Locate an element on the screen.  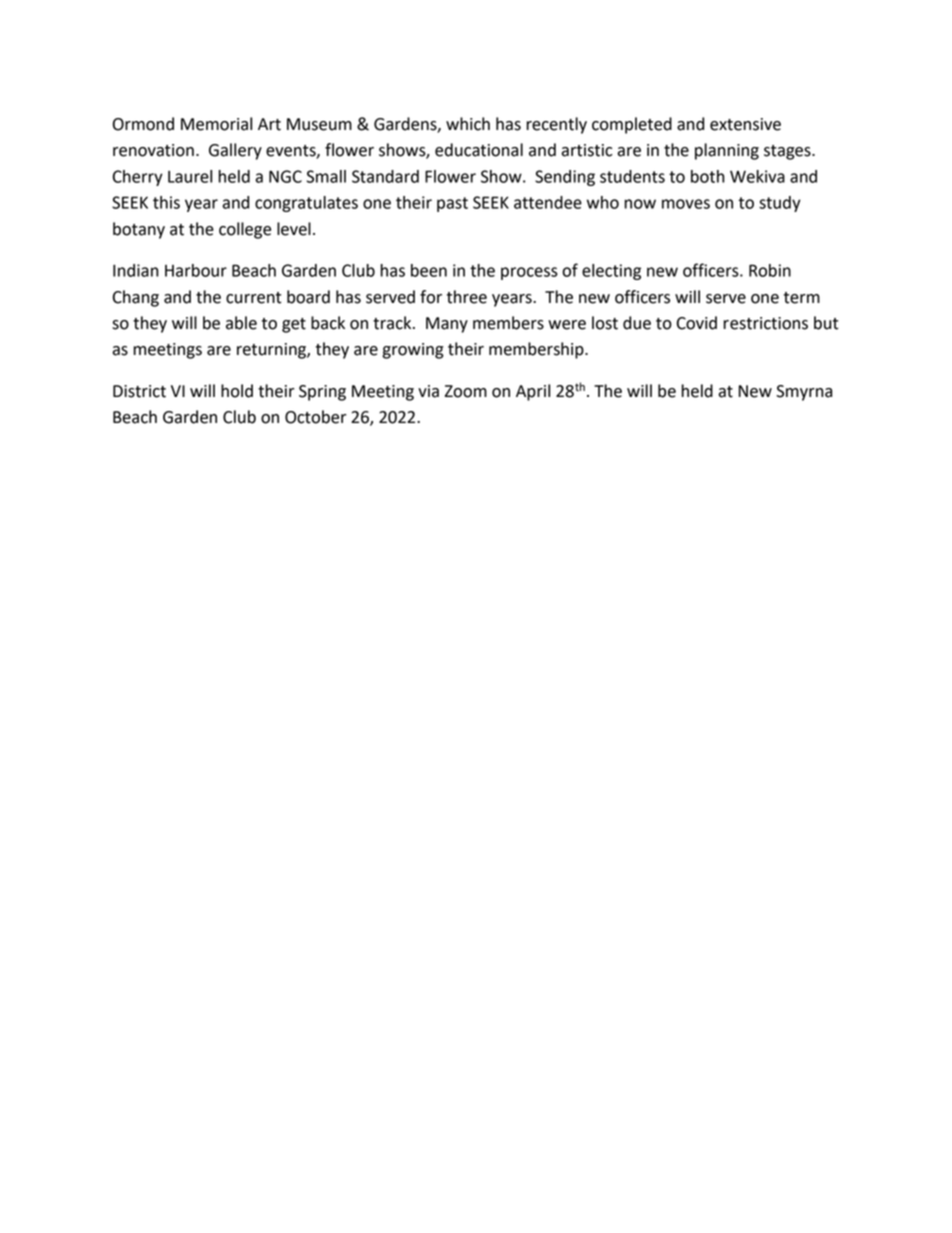
Laurel is located at coordinates (190, 176).
